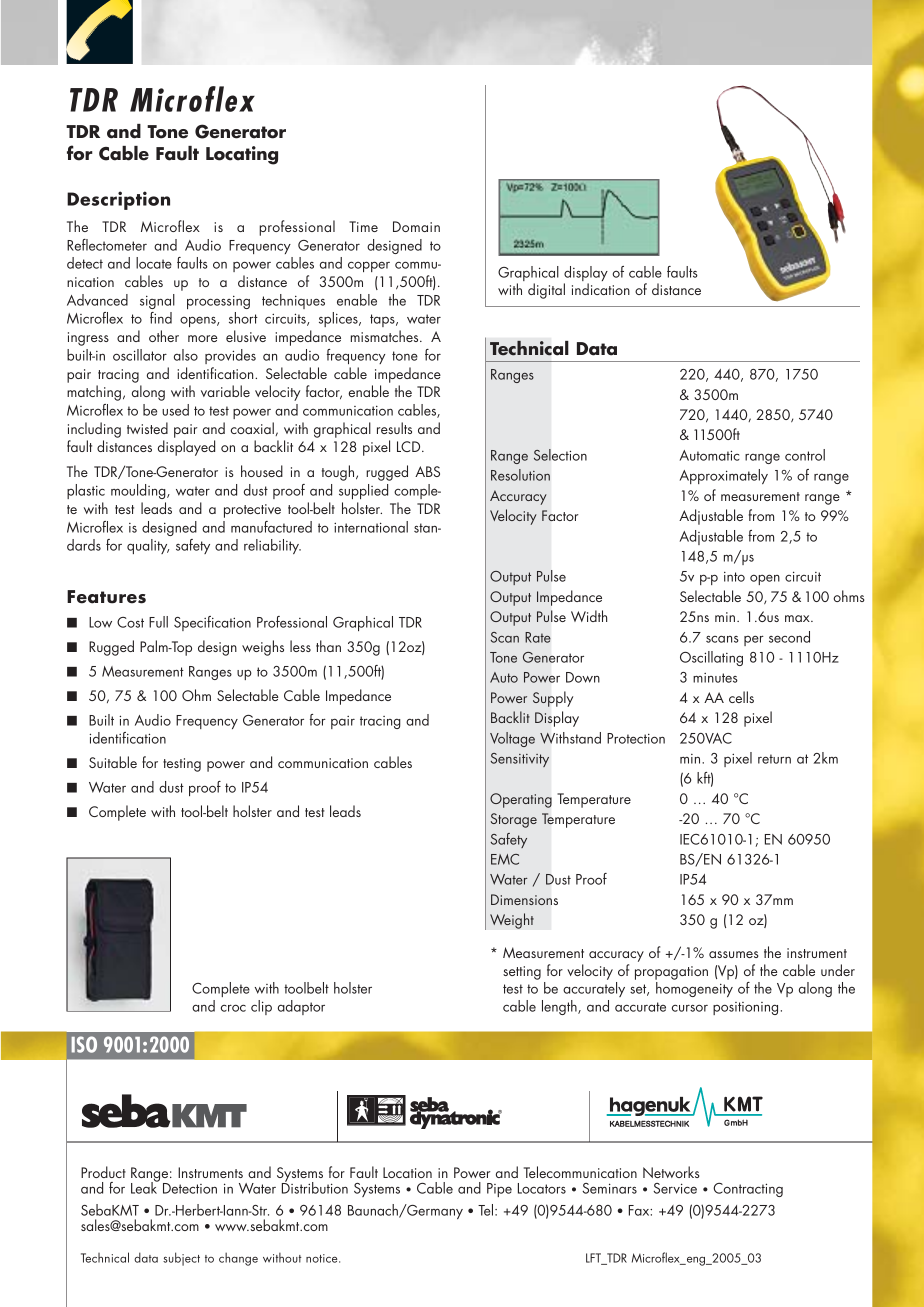 This screenshot has width=924, height=1307. Describe the element at coordinates (499, 1190) in the screenshot. I see `Pipe` at that location.
